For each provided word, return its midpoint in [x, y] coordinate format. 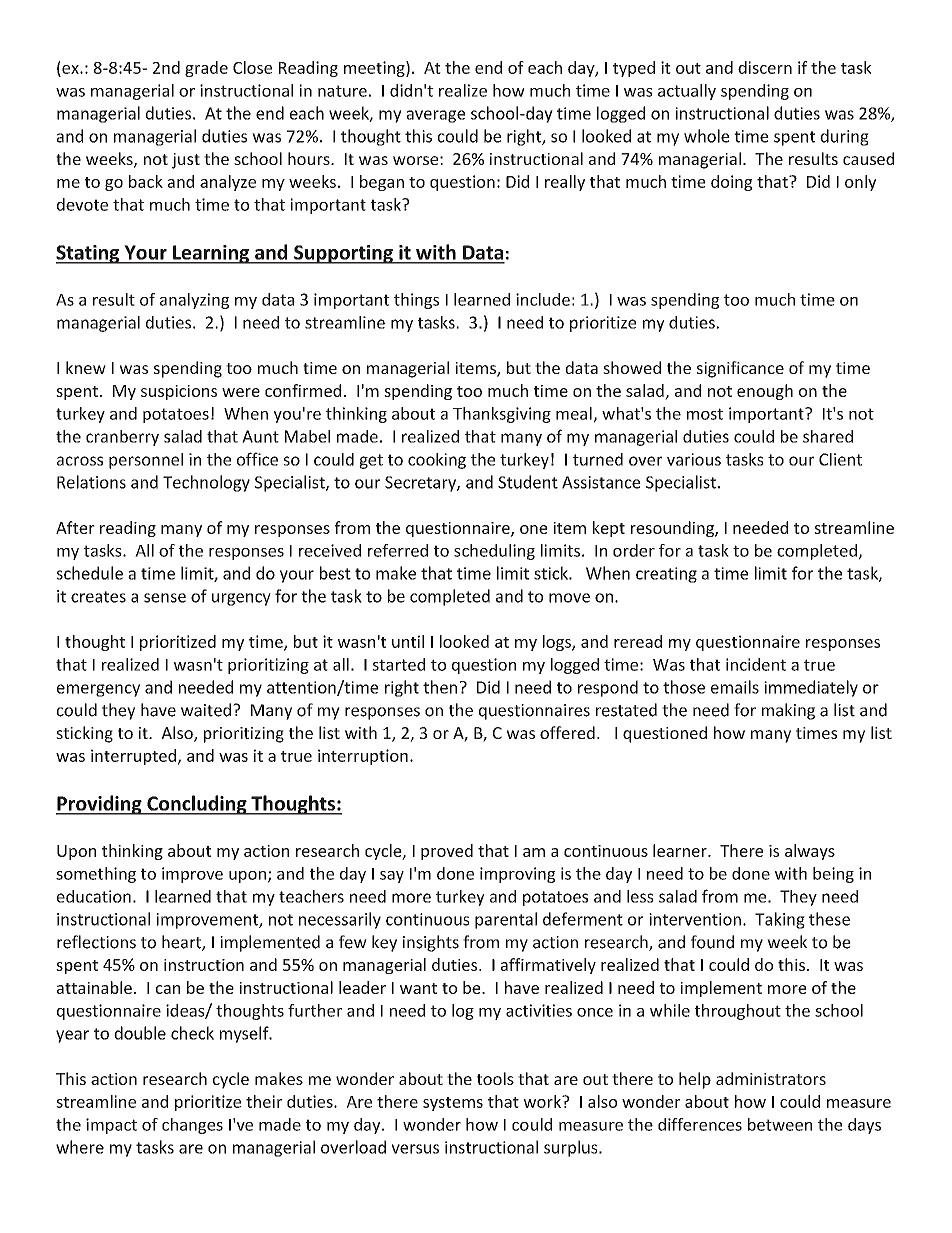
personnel [146, 461]
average [435, 116]
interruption [363, 757]
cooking [437, 461]
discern [765, 67]
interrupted [133, 757]
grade [206, 69]
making [788, 711]
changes [192, 1126]
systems [453, 1104]
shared [828, 436]
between [780, 1124]
